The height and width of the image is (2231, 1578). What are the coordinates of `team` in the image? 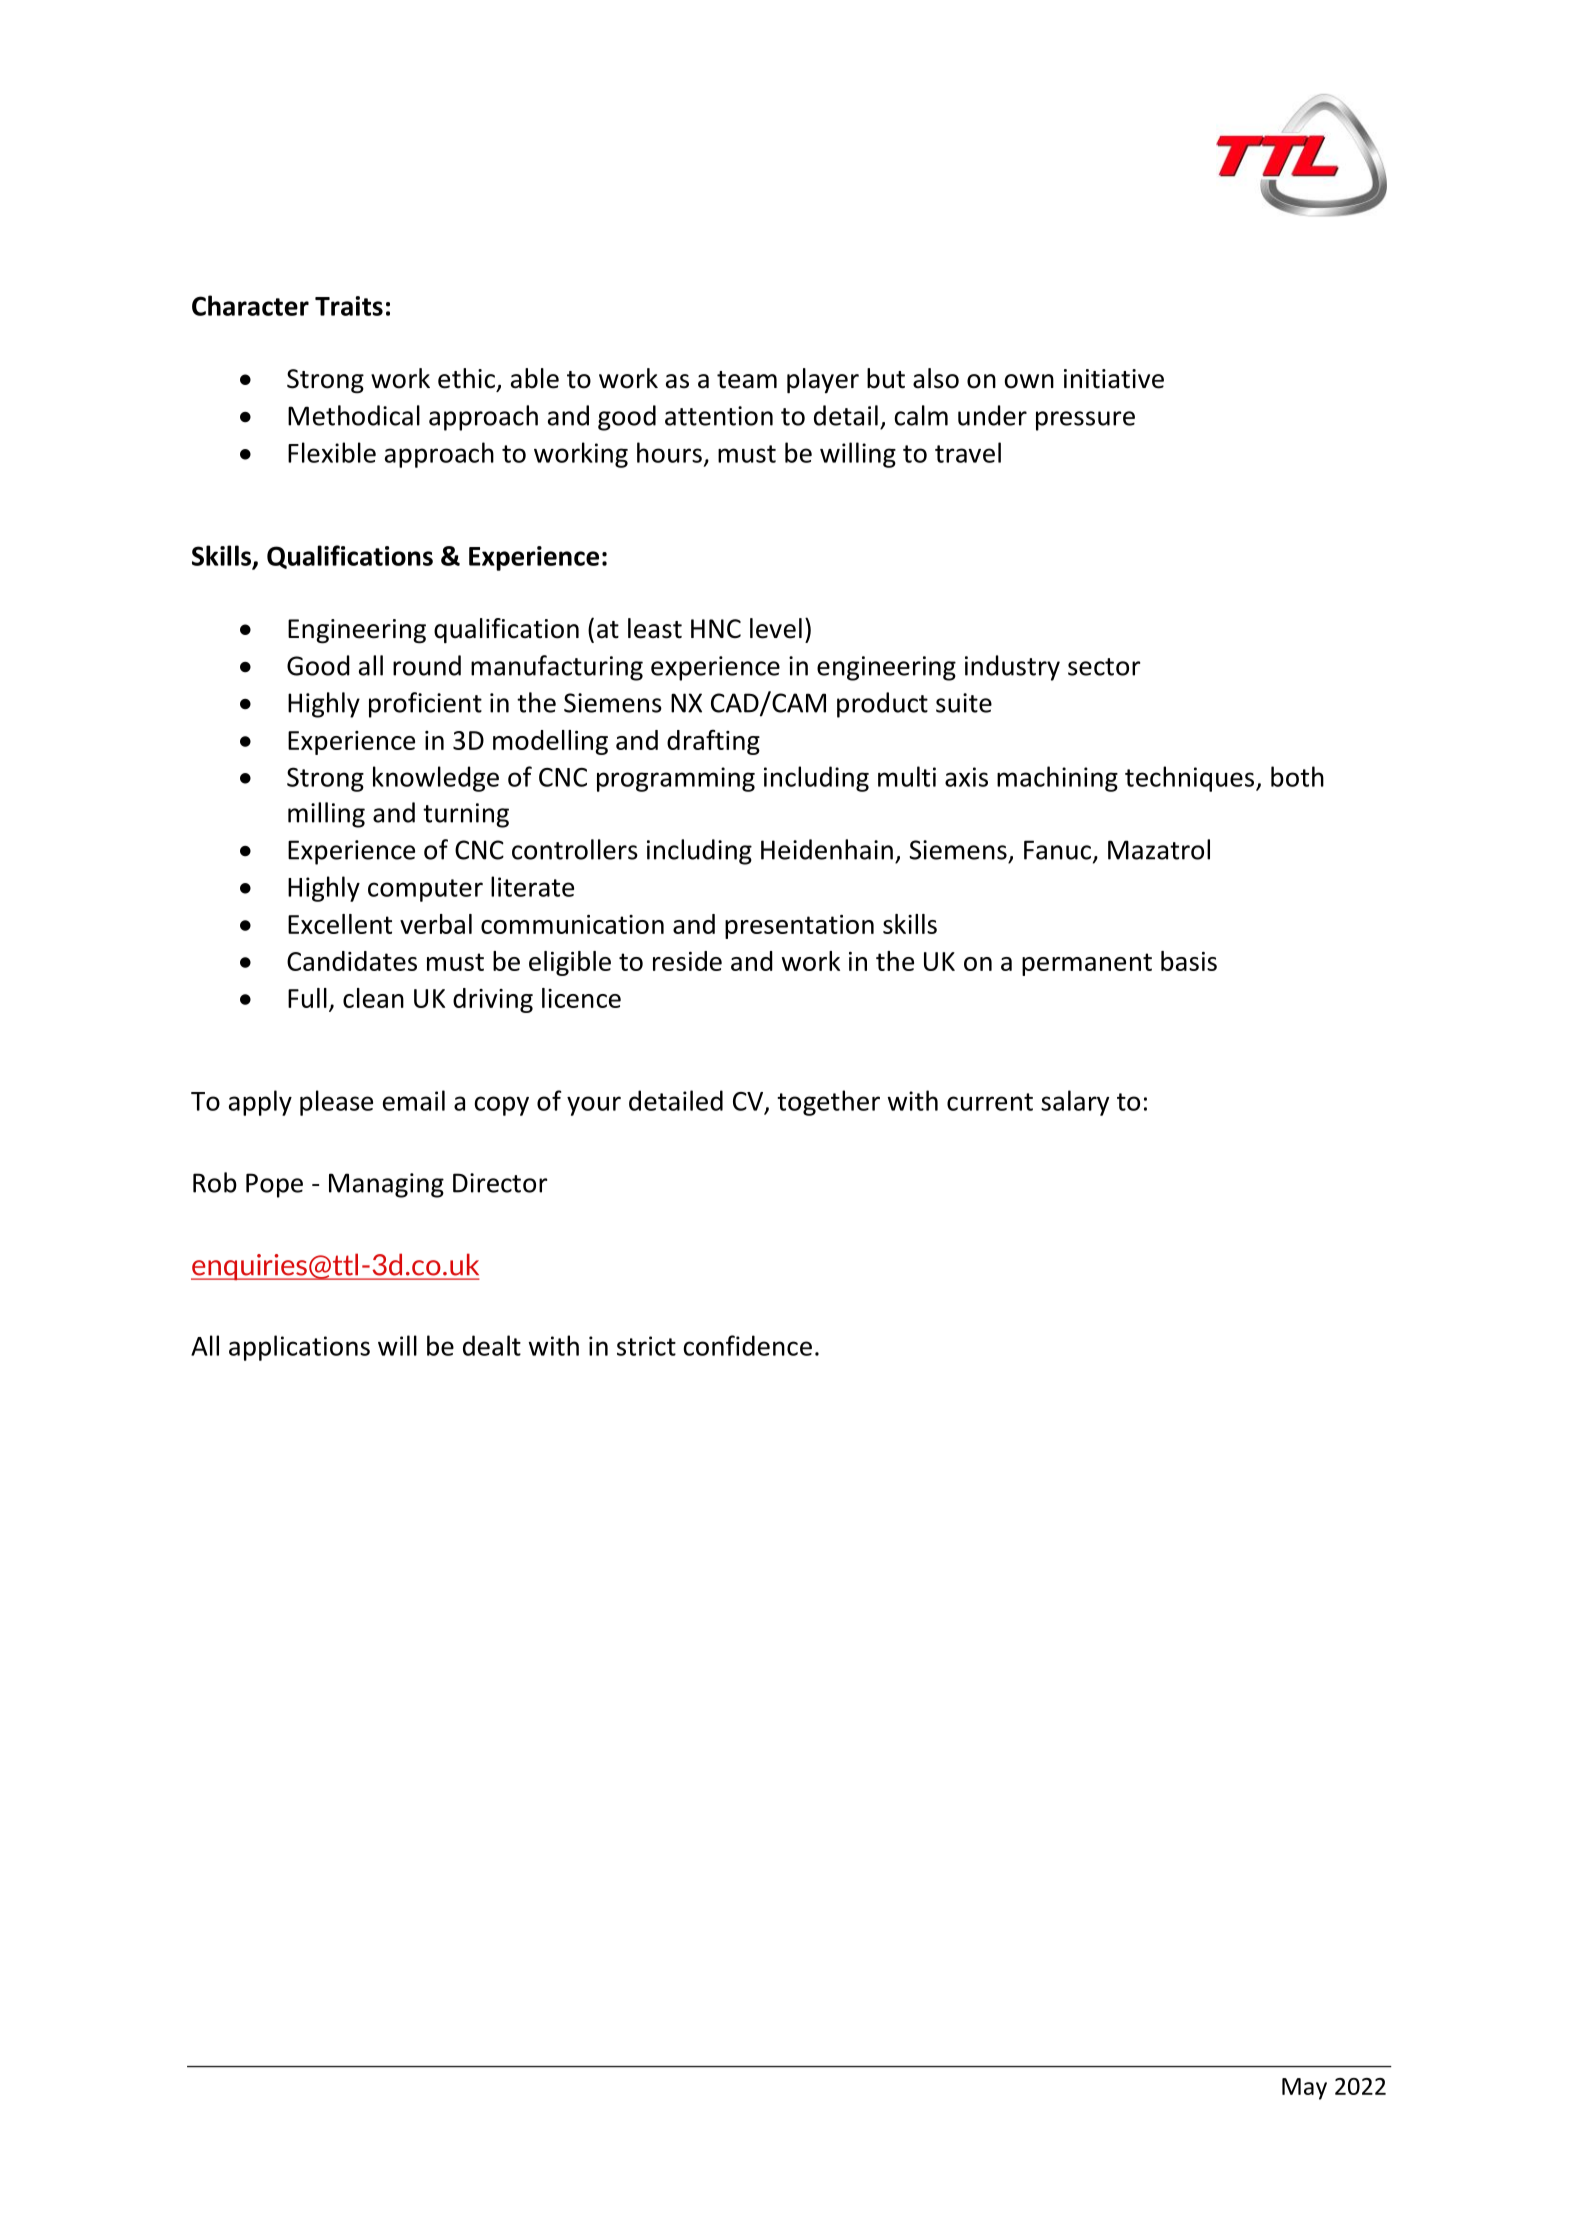 It's located at (747, 380).
